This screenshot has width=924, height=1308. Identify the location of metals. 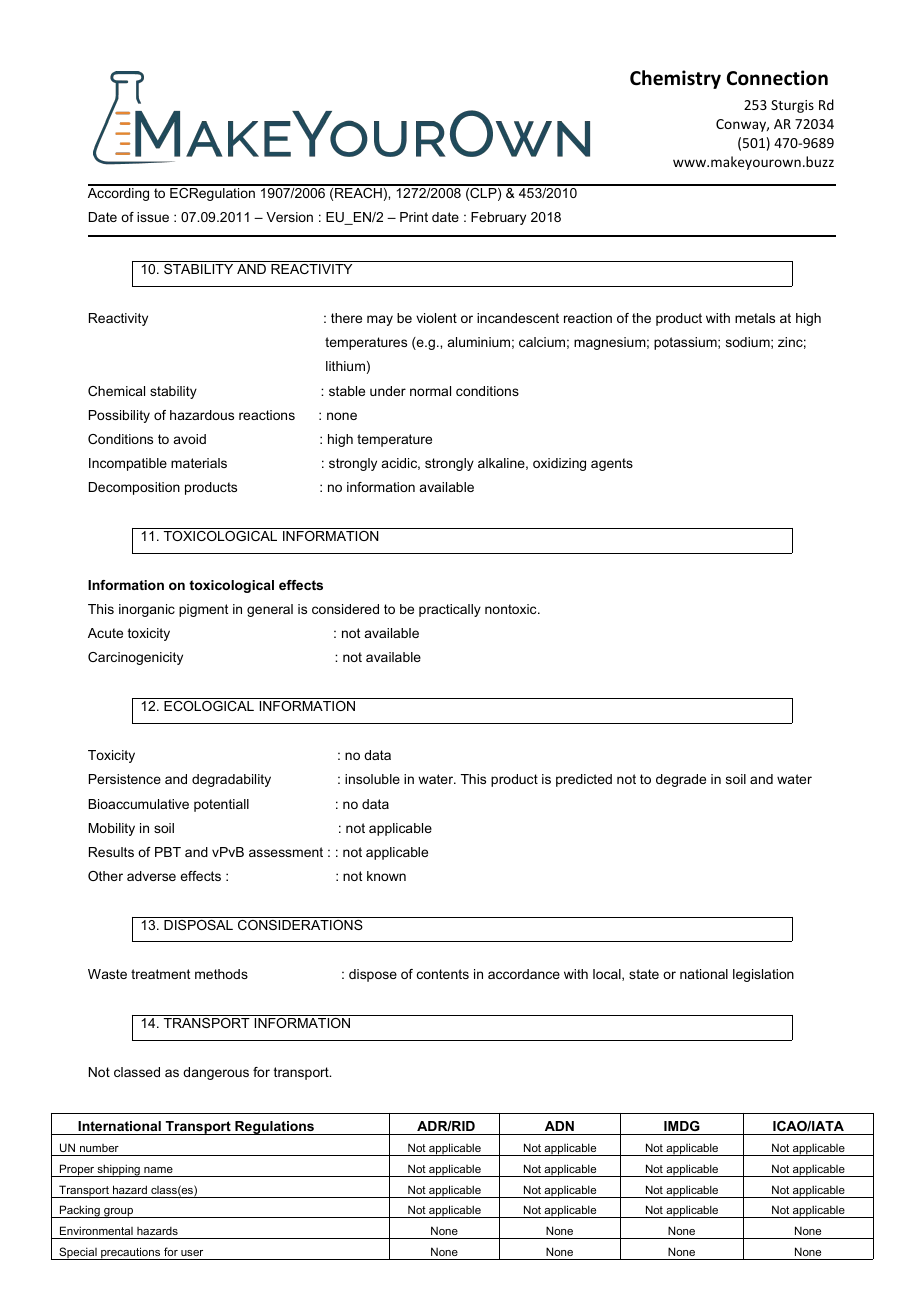
(755, 318).
